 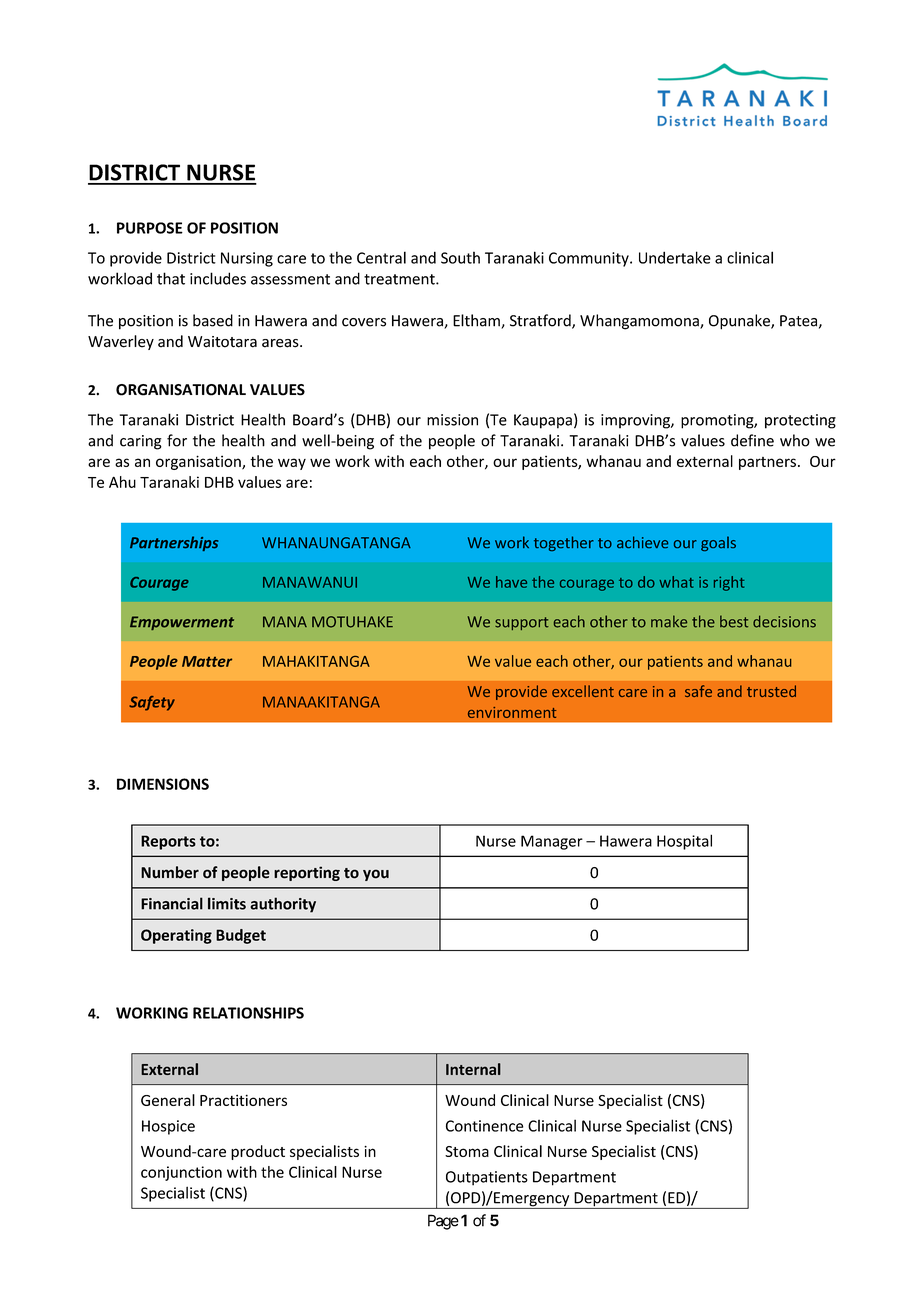 I want to click on includes, so click(x=218, y=278).
